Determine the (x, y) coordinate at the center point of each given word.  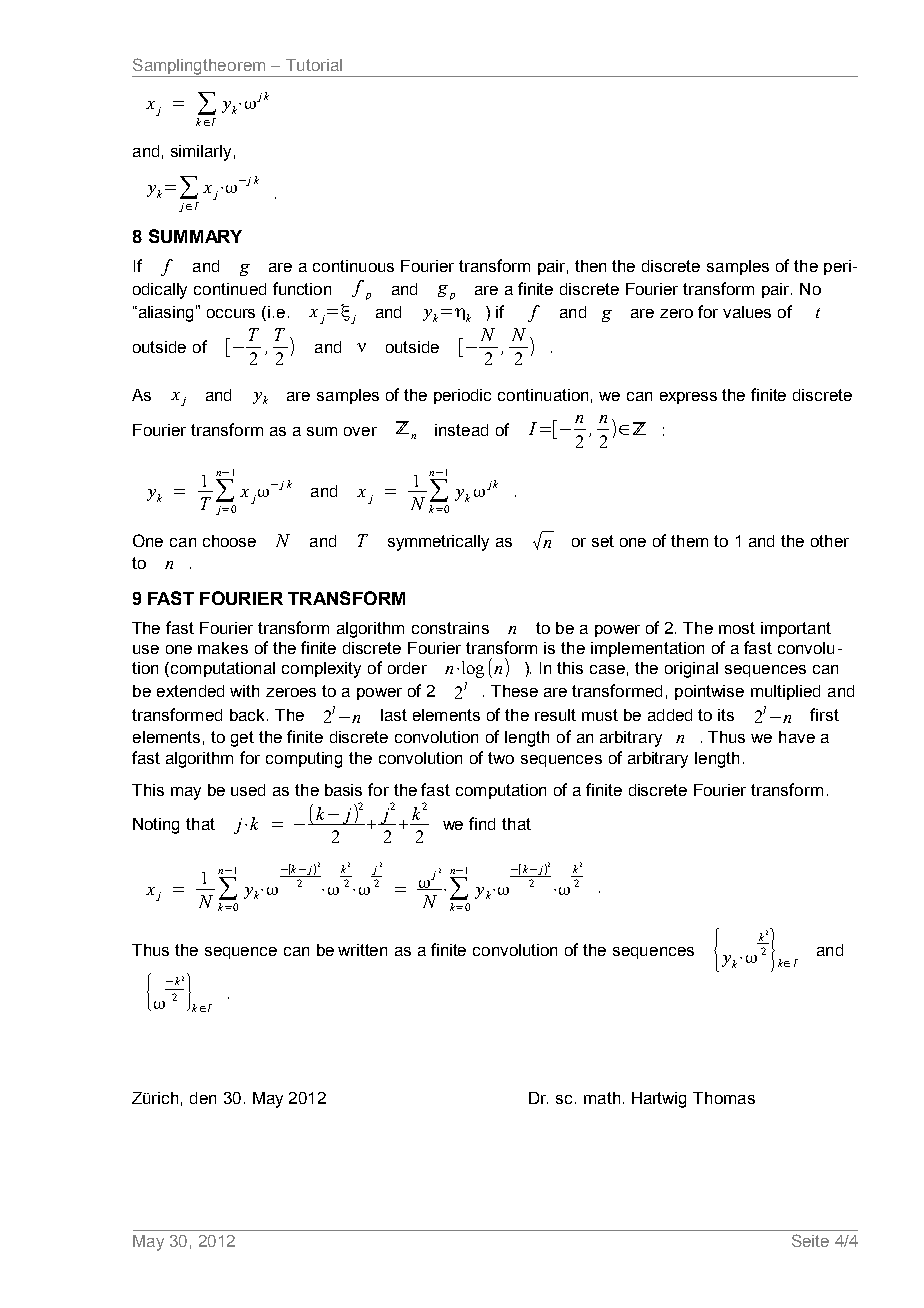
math (602, 1098)
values (747, 312)
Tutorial (314, 65)
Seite (810, 1240)
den (203, 1098)
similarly (201, 153)
